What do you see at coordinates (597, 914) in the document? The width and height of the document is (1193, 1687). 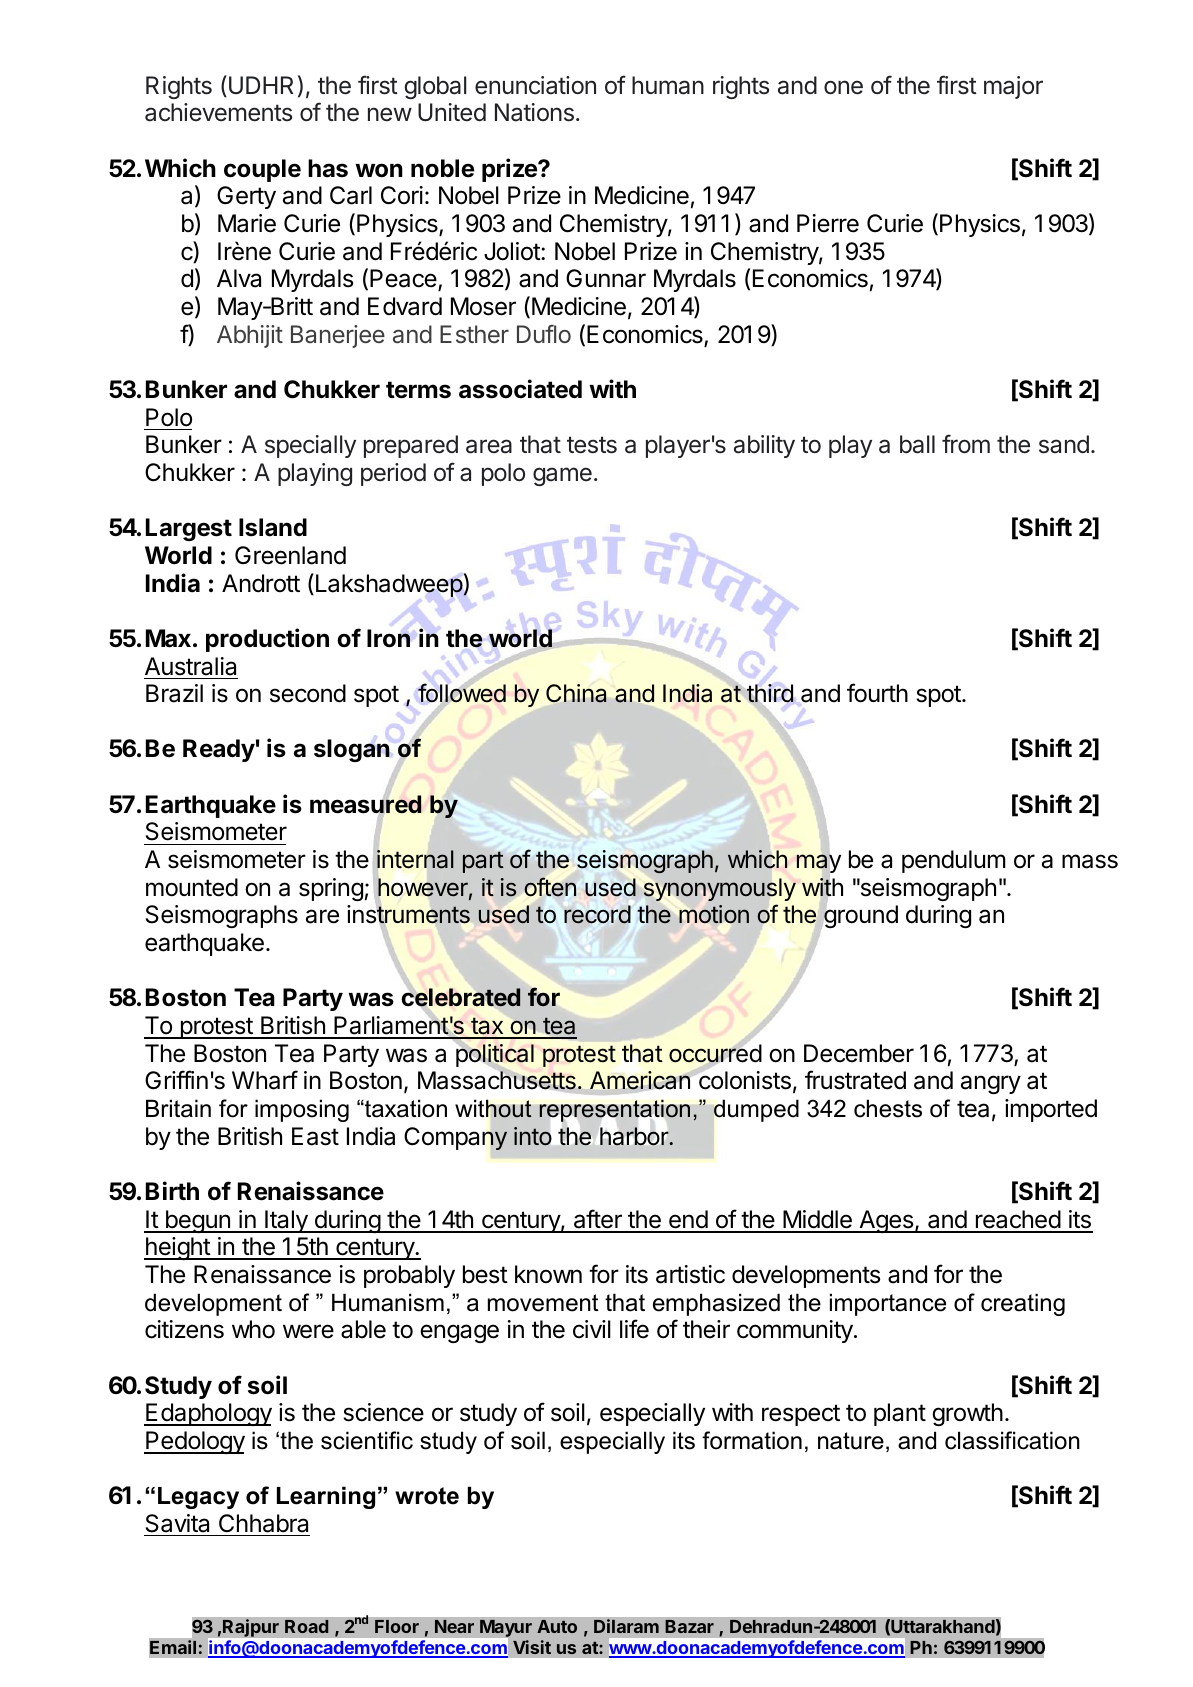 I see `record` at bounding box center [597, 914].
